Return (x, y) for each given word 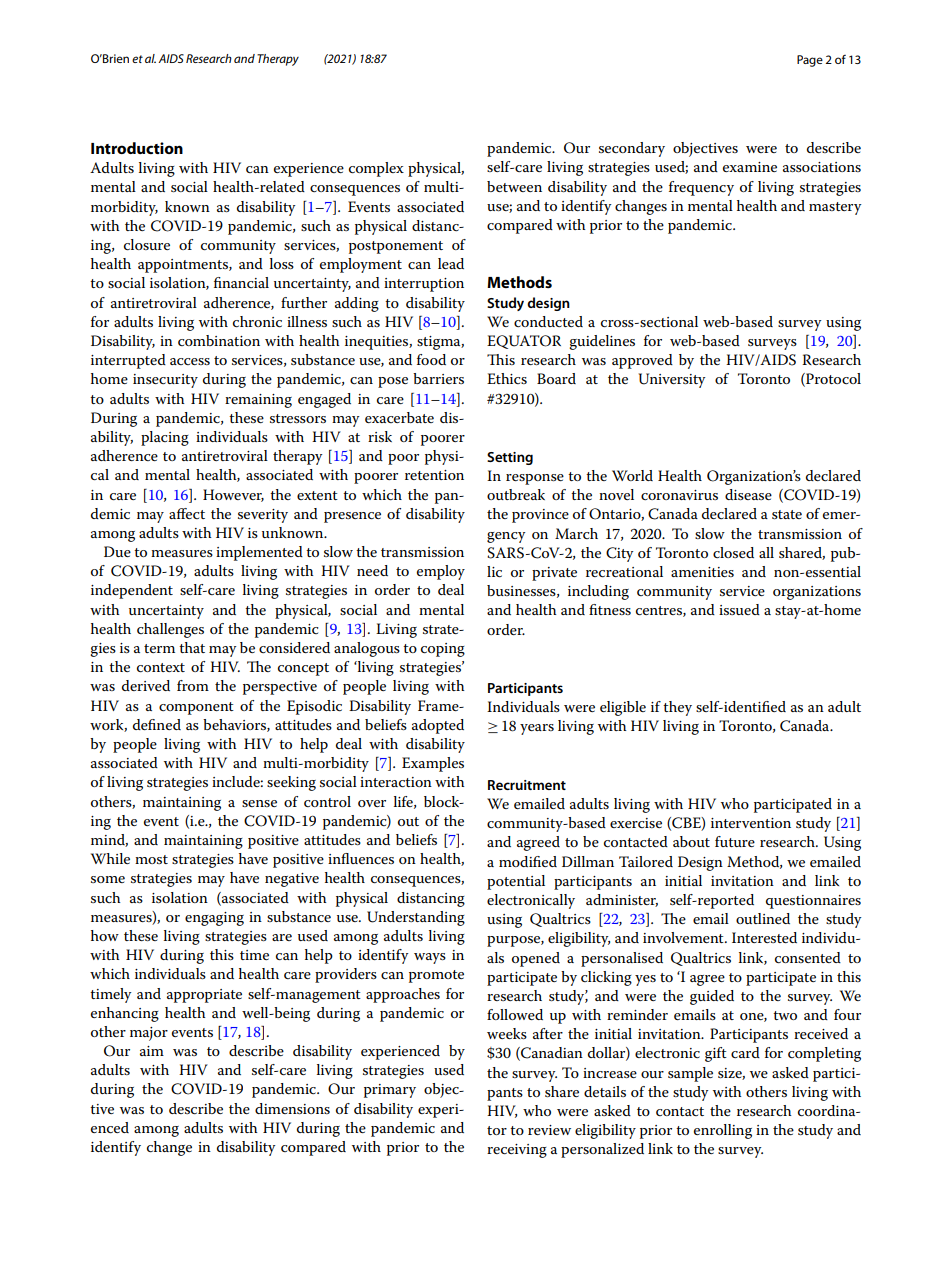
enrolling (723, 1131)
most (151, 859)
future (735, 841)
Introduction (137, 148)
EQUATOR (524, 342)
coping (443, 650)
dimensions (292, 1108)
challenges (170, 630)
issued (739, 609)
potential (516, 882)
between (514, 186)
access (190, 361)
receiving (517, 1151)
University (671, 380)
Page (810, 61)
